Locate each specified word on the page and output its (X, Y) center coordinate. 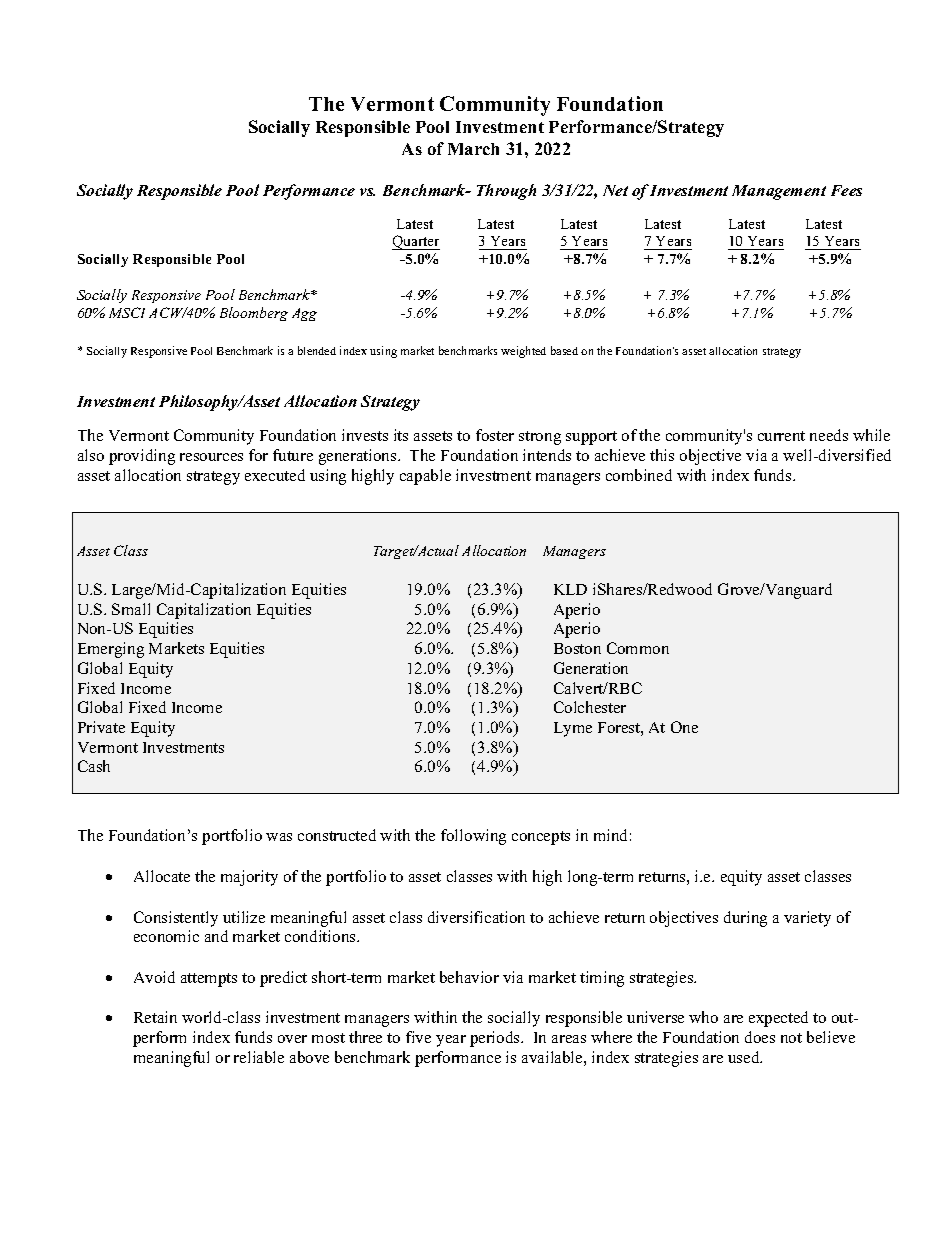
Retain (155, 1017)
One (684, 727)
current (781, 436)
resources (211, 457)
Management (779, 192)
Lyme (573, 729)
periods (496, 1039)
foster (495, 435)
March (473, 149)
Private (101, 727)
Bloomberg (254, 314)
